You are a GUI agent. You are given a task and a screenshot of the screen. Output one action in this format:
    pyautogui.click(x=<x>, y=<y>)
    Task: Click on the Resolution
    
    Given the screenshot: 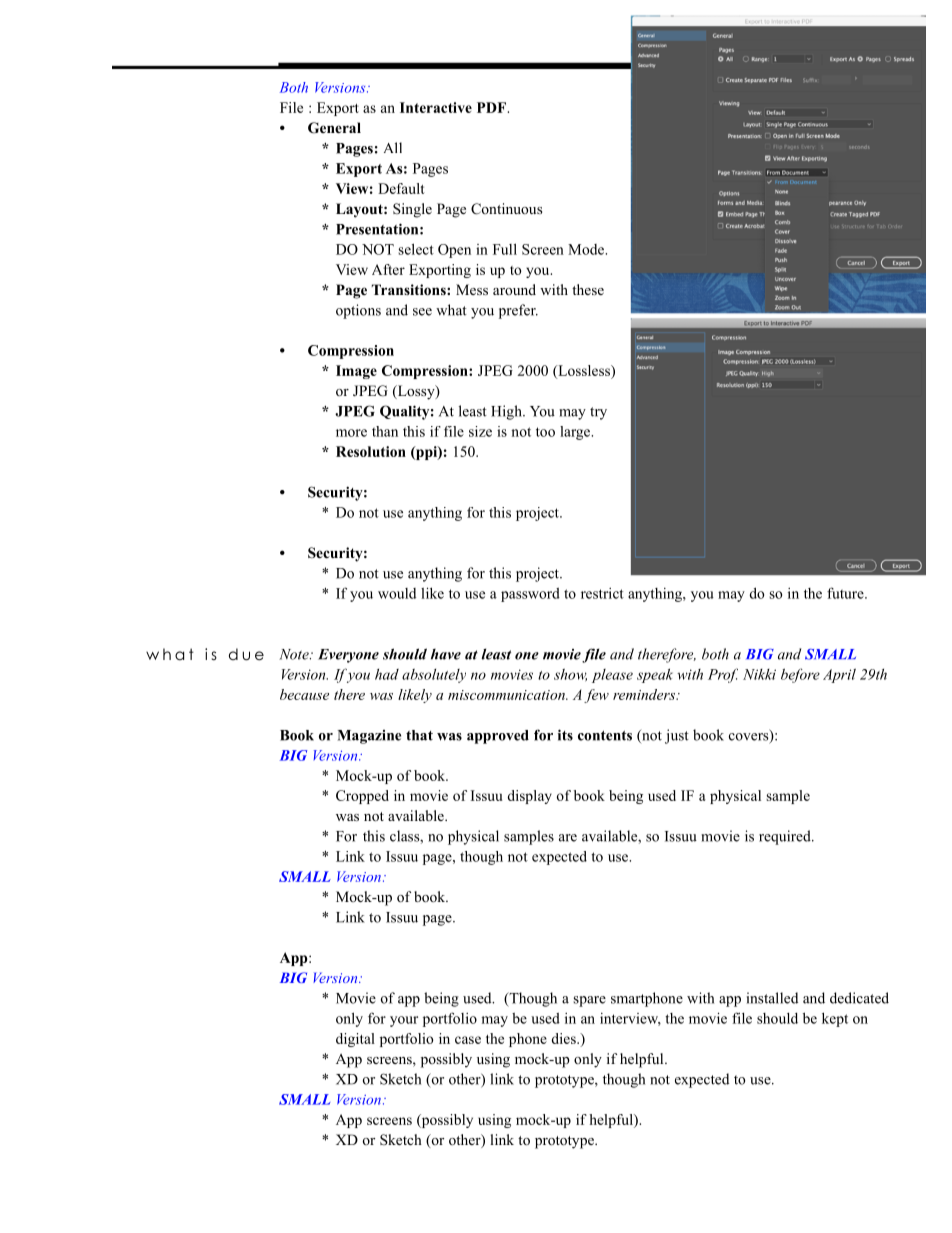 What is the action you would take?
    pyautogui.click(x=371, y=451)
